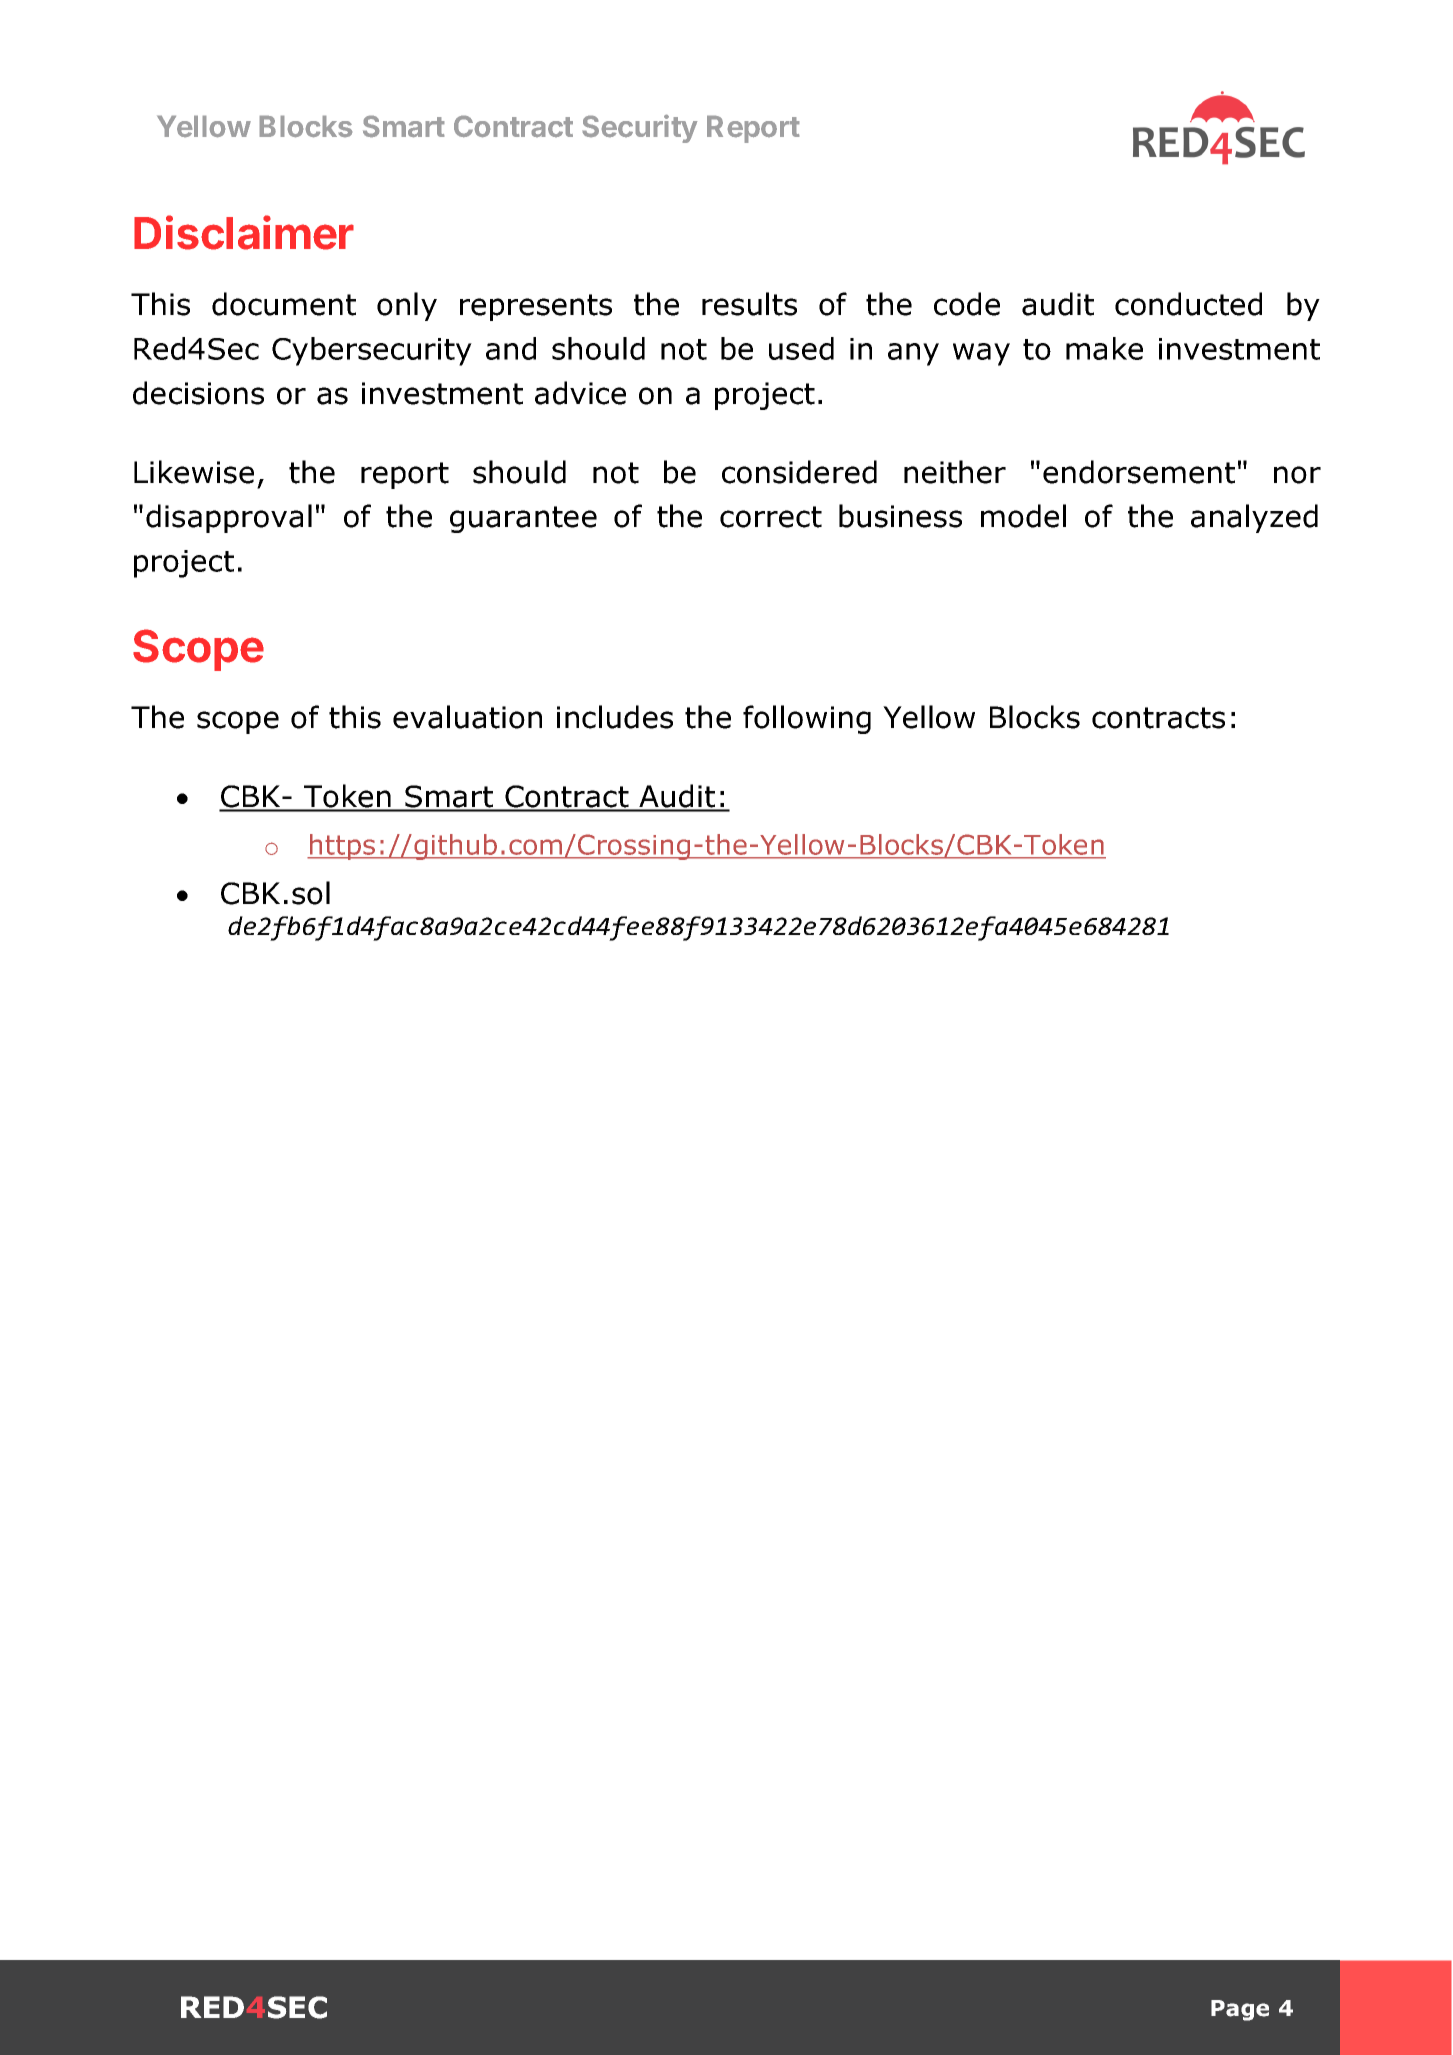  What do you see at coordinates (900, 516) in the screenshot?
I see `business` at bounding box center [900, 516].
